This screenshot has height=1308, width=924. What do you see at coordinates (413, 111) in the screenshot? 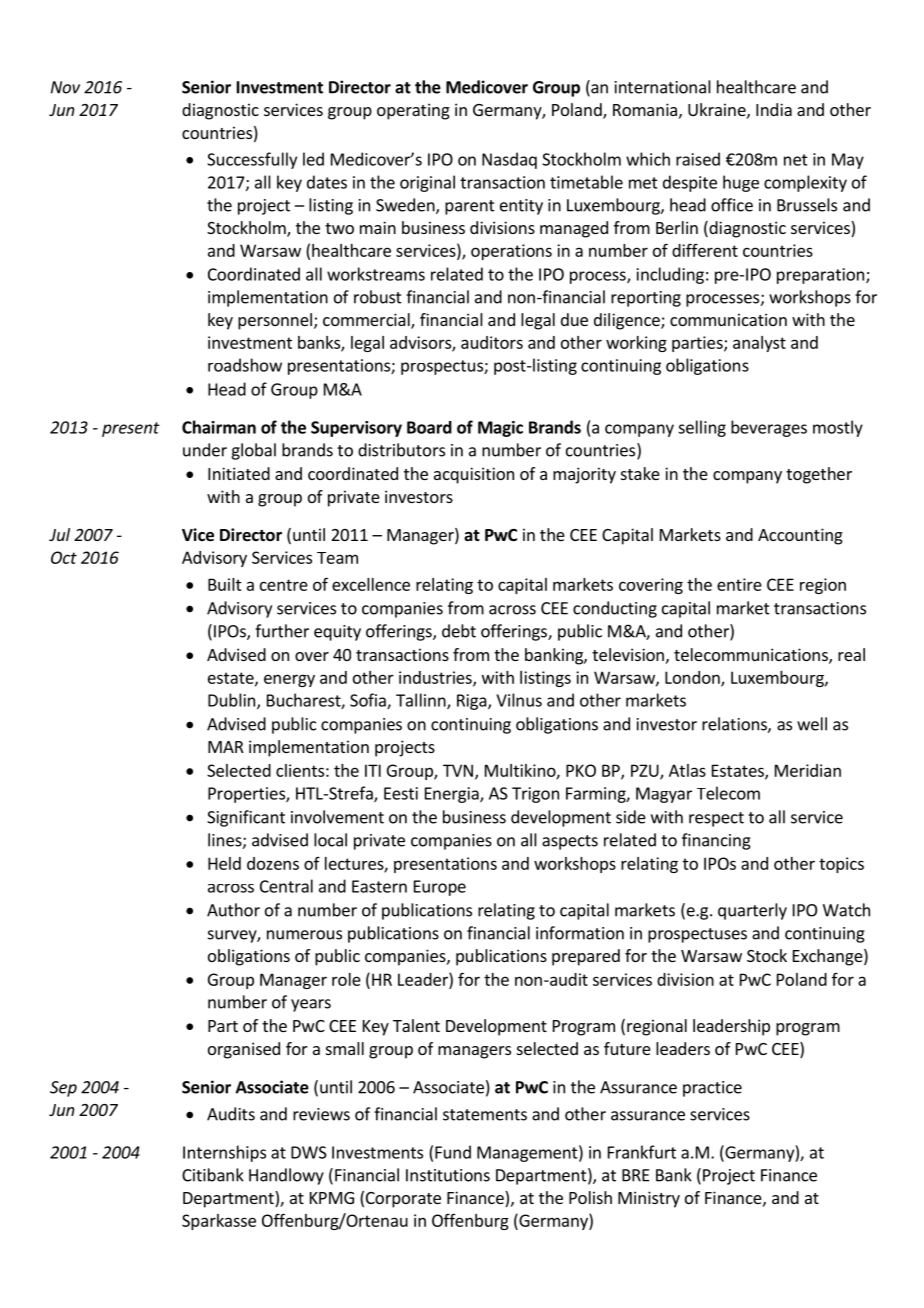
I see `operating` at bounding box center [413, 111].
